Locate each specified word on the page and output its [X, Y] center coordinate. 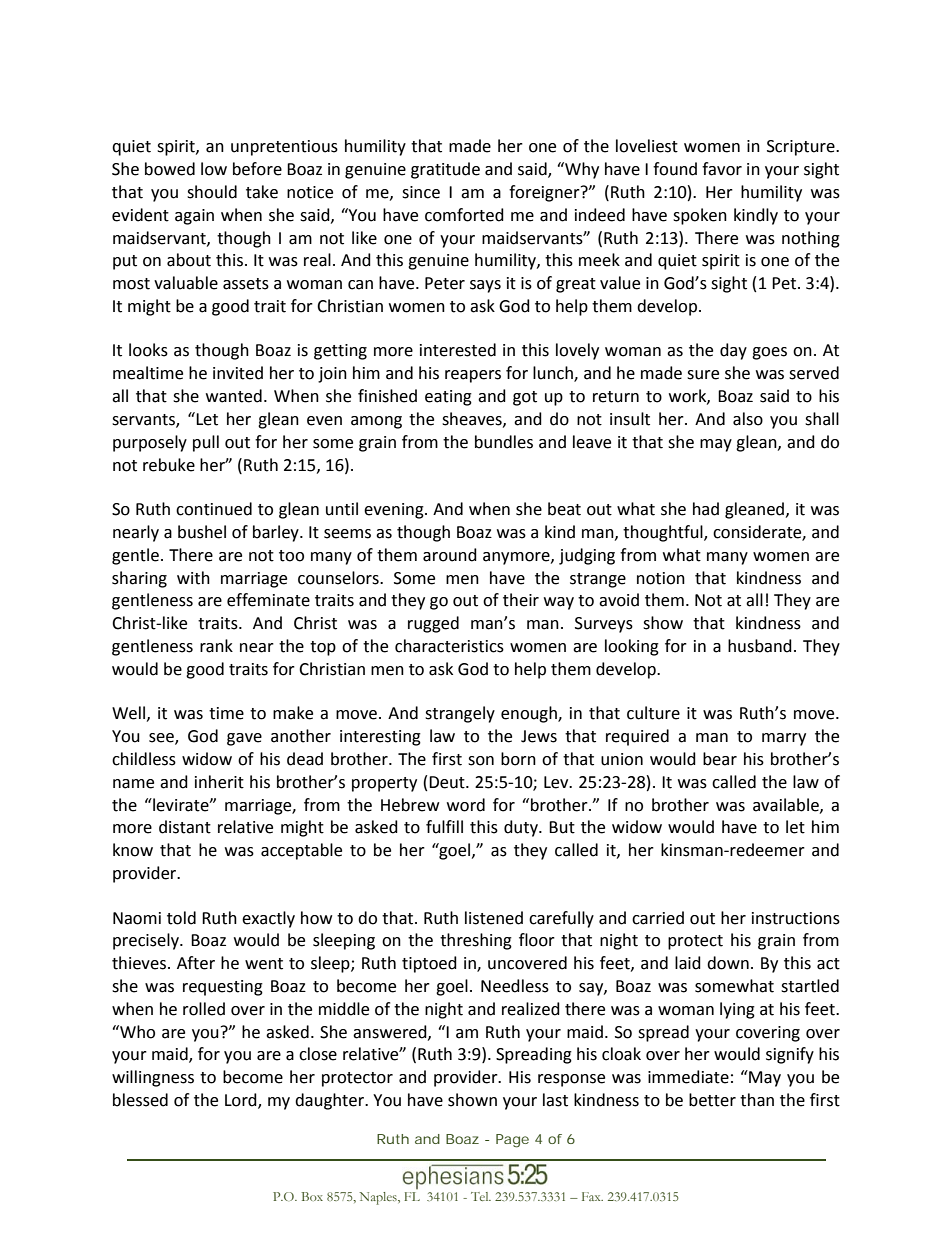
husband [760, 646]
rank [216, 646]
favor [722, 169]
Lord [242, 1101]
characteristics [449, 646]
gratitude [445, 170]
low [214, 169]
